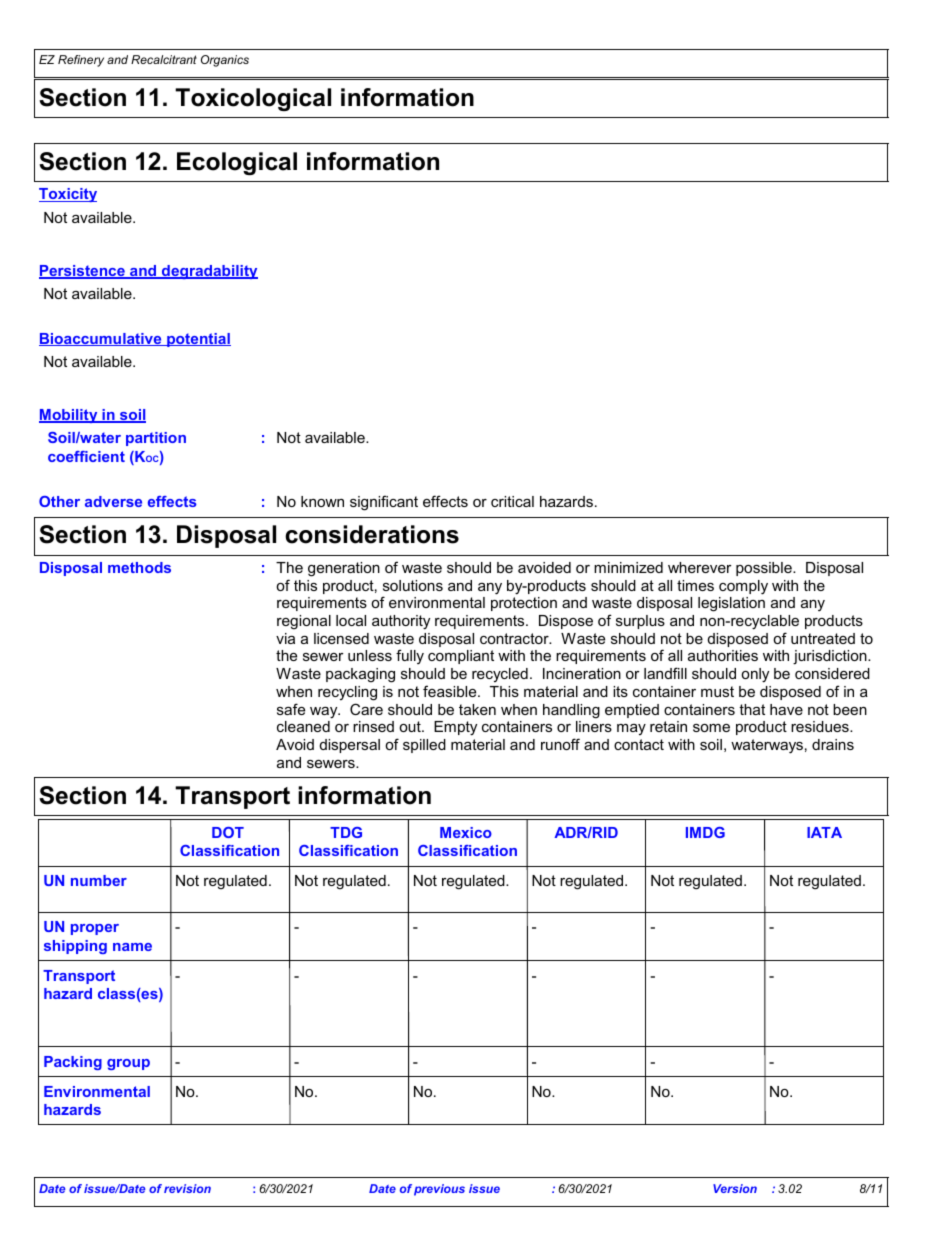 The width and height of the screenshot is (952, 1233). I want to click on possible, so click(765, 569).
